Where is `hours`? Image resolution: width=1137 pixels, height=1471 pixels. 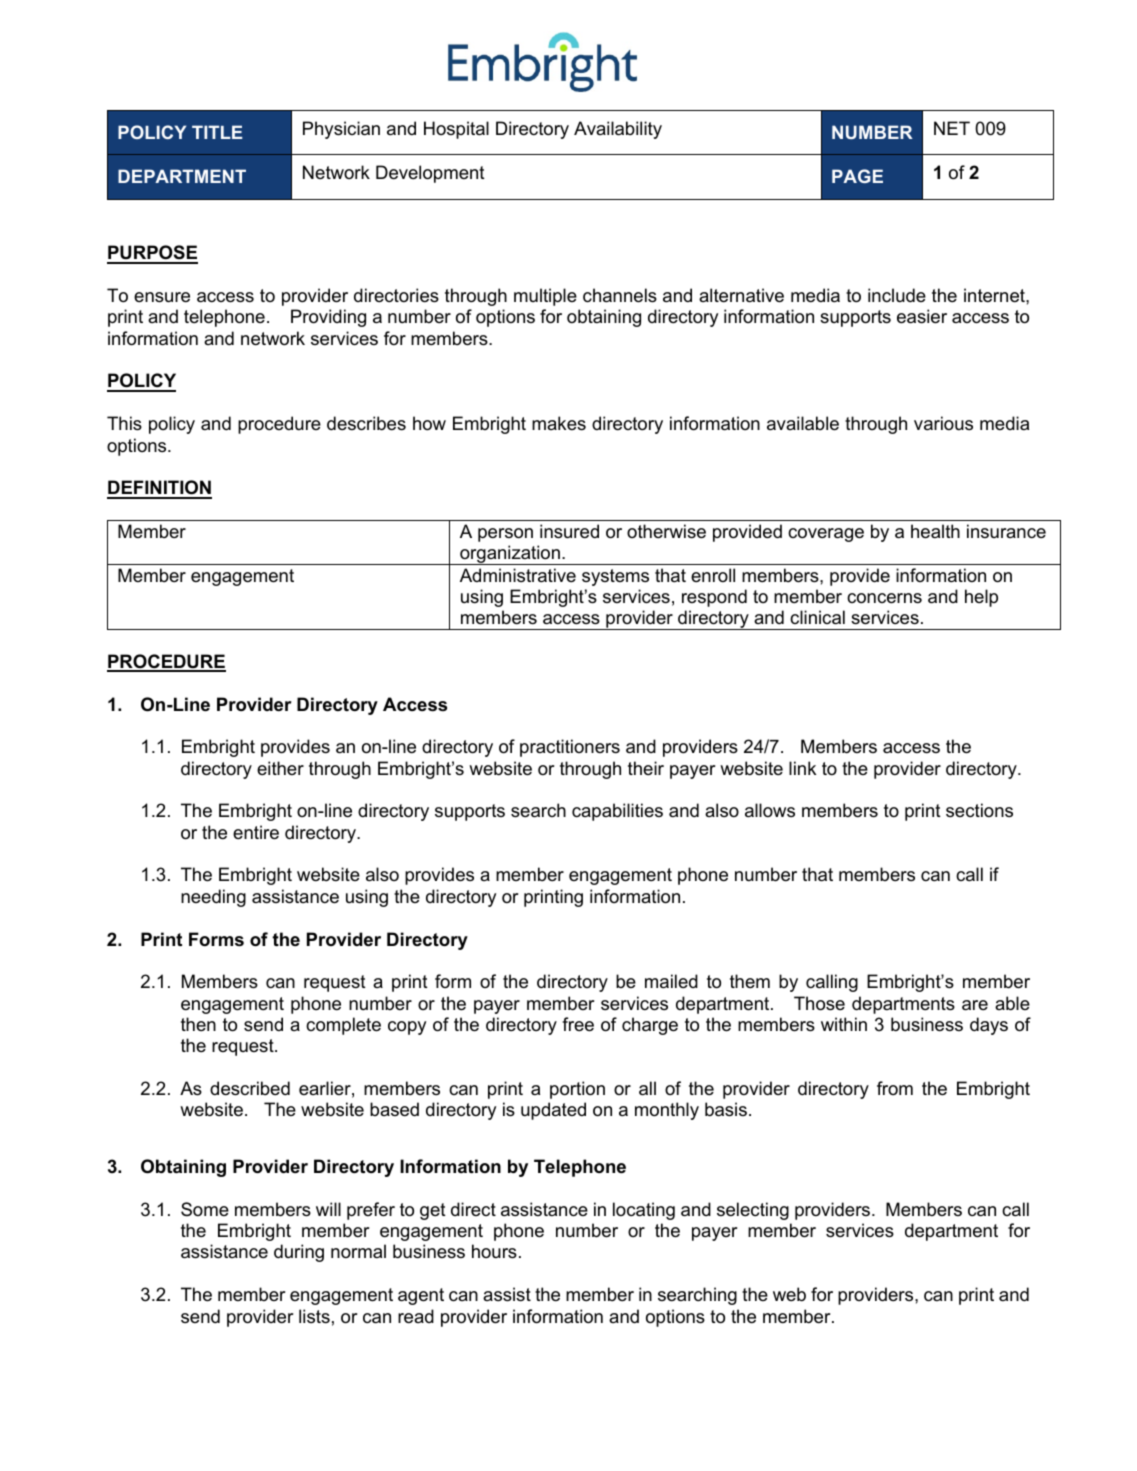 hours is located at coordinates (494, 1251).
